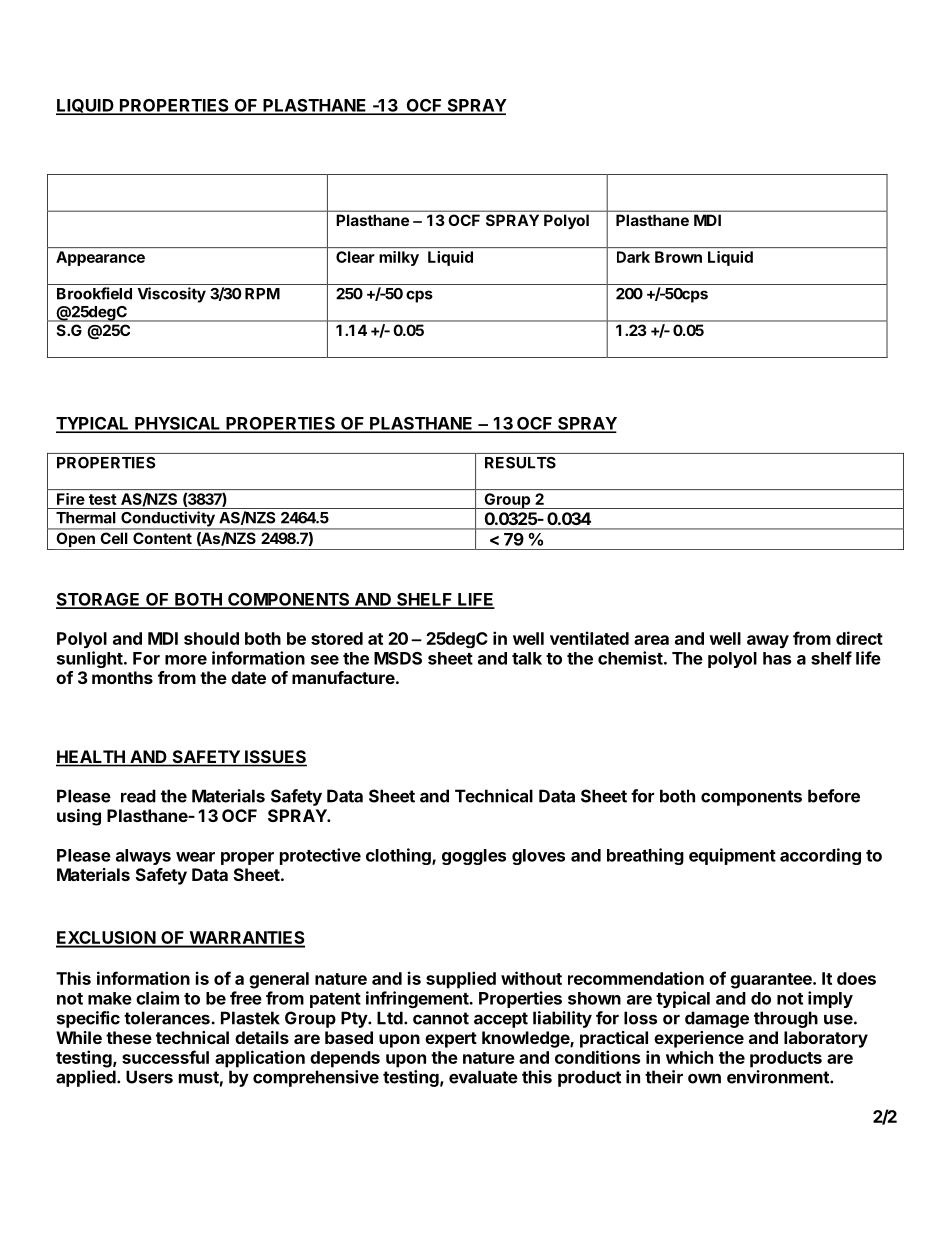 The image size is (952, 1233). What do you see at coordinates (186, 660) in the image?
I see `more` at bounding box center [186, 660].
